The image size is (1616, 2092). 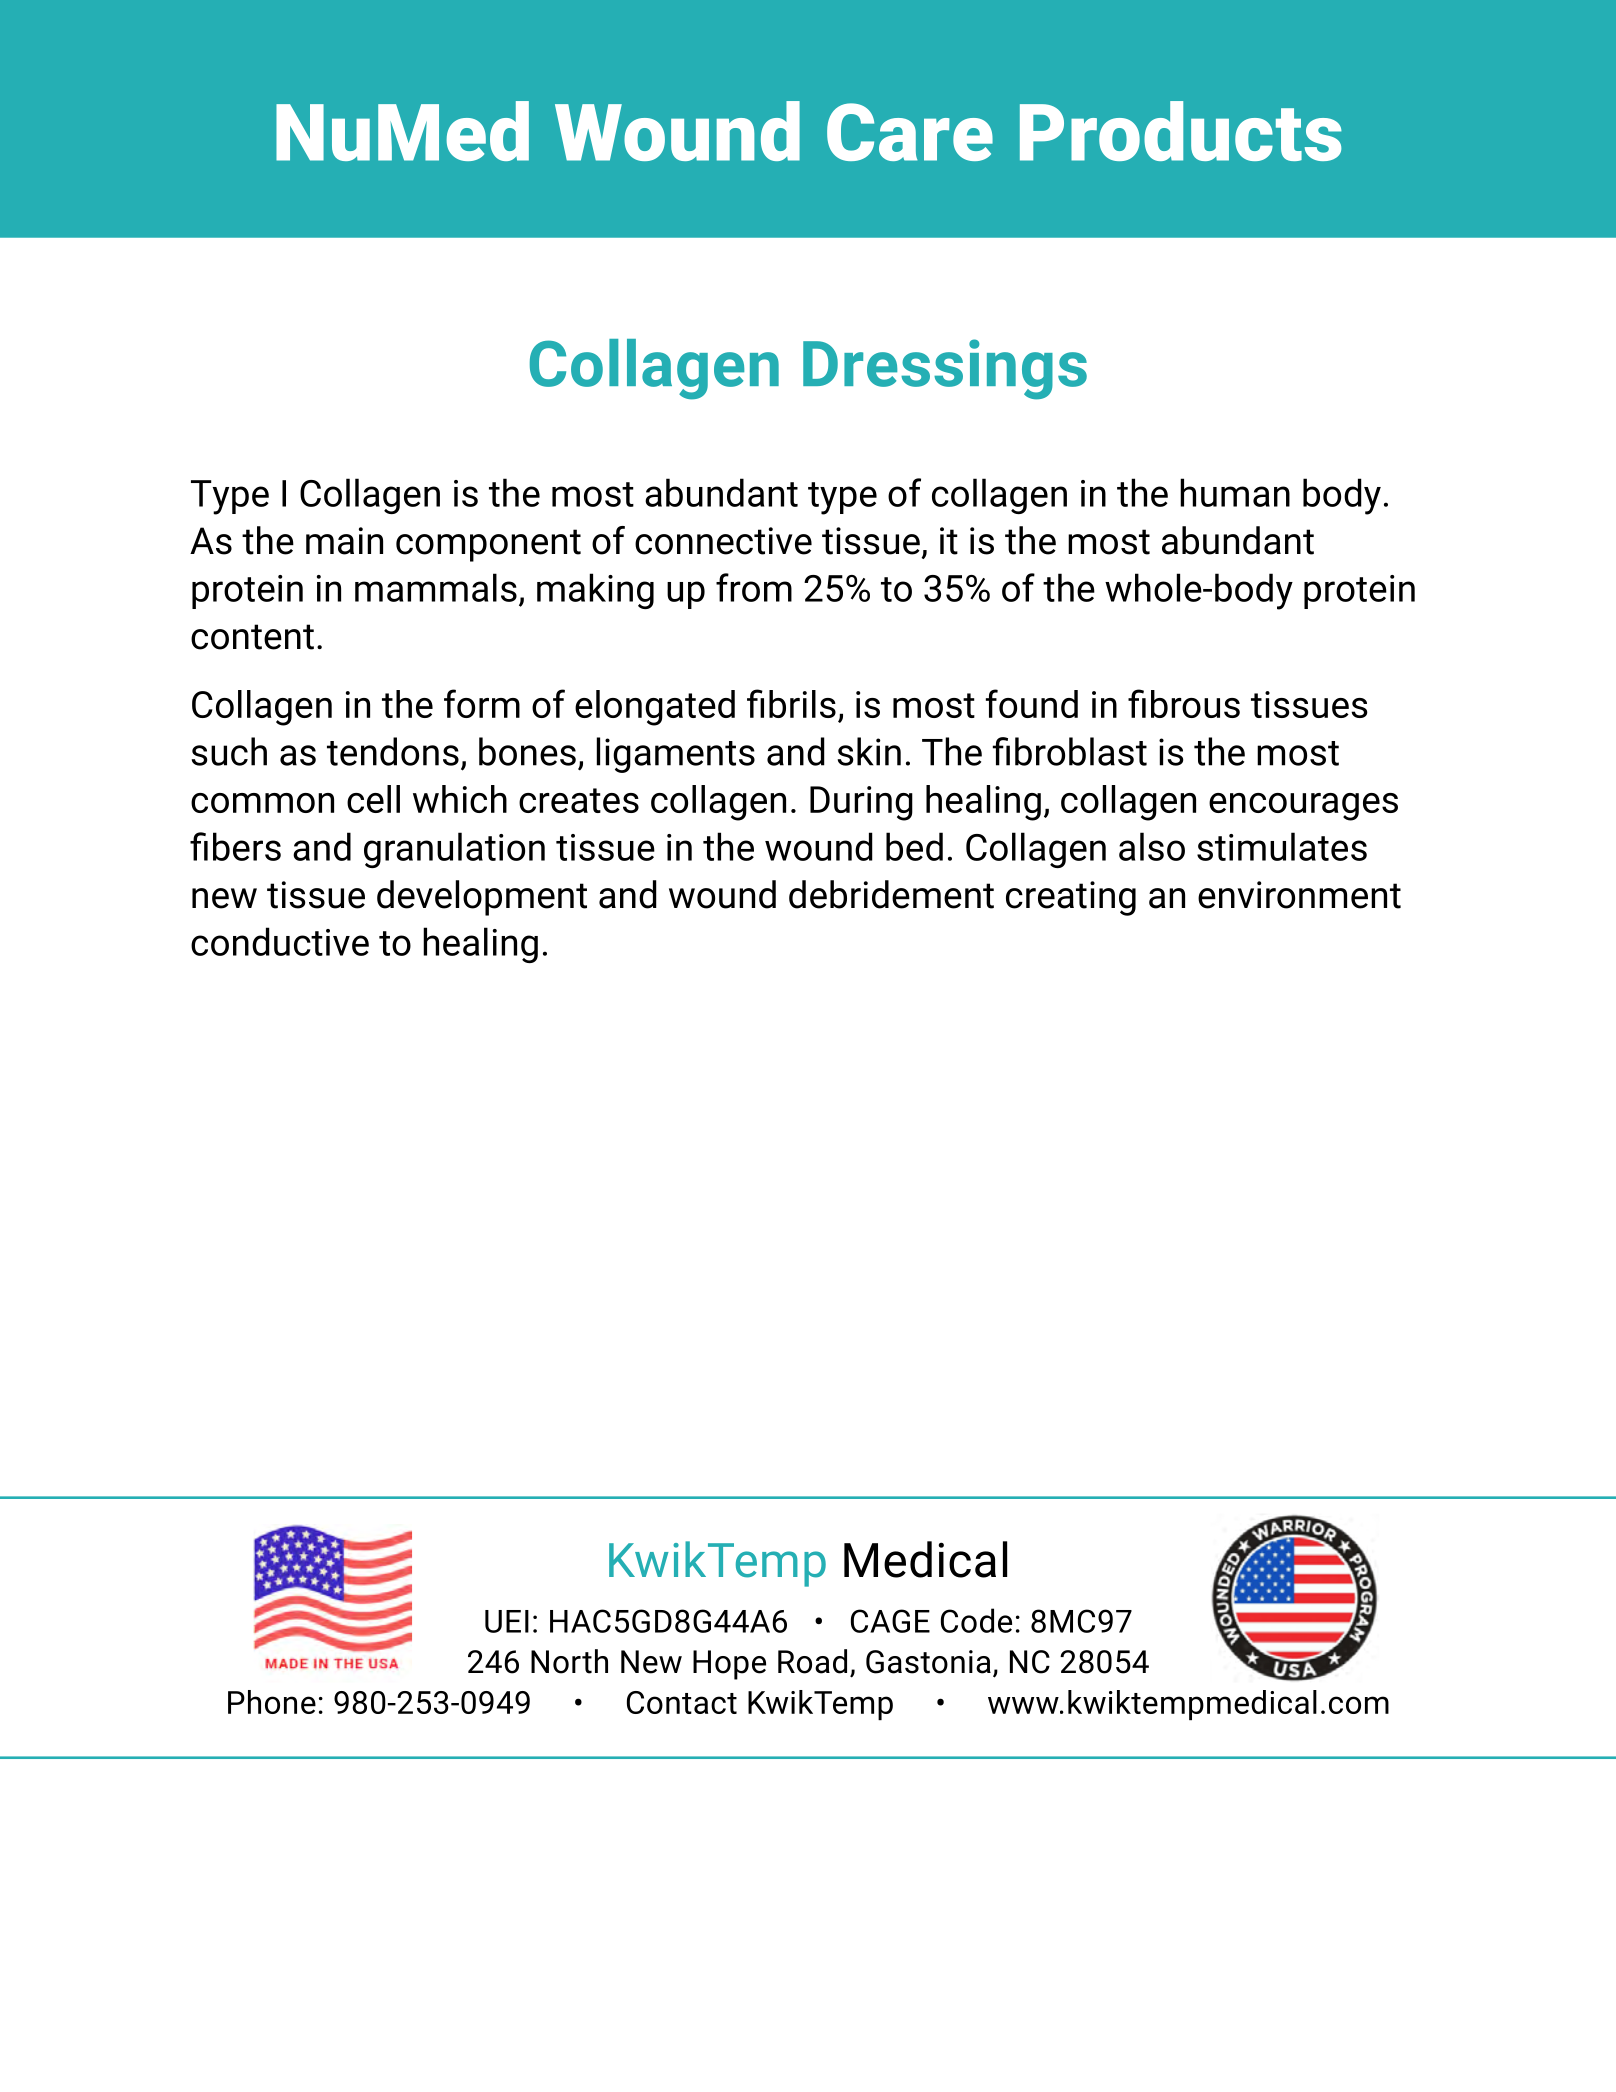 What do you see at coordinates (344, 541) in the screenshot?
I see `main` at bounding box center [344, 541].
